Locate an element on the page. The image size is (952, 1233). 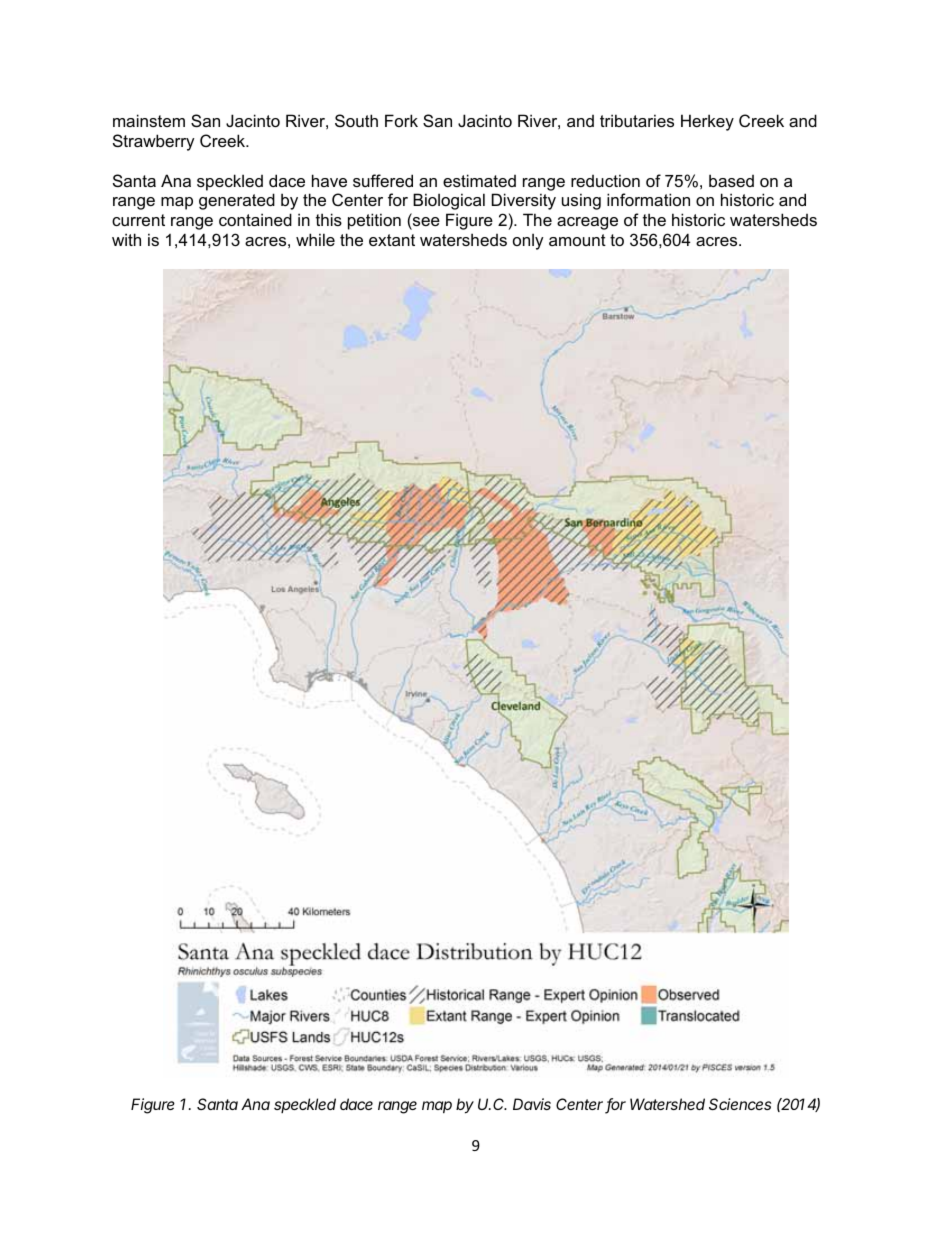
amount is located at coordinates (577, 240).
